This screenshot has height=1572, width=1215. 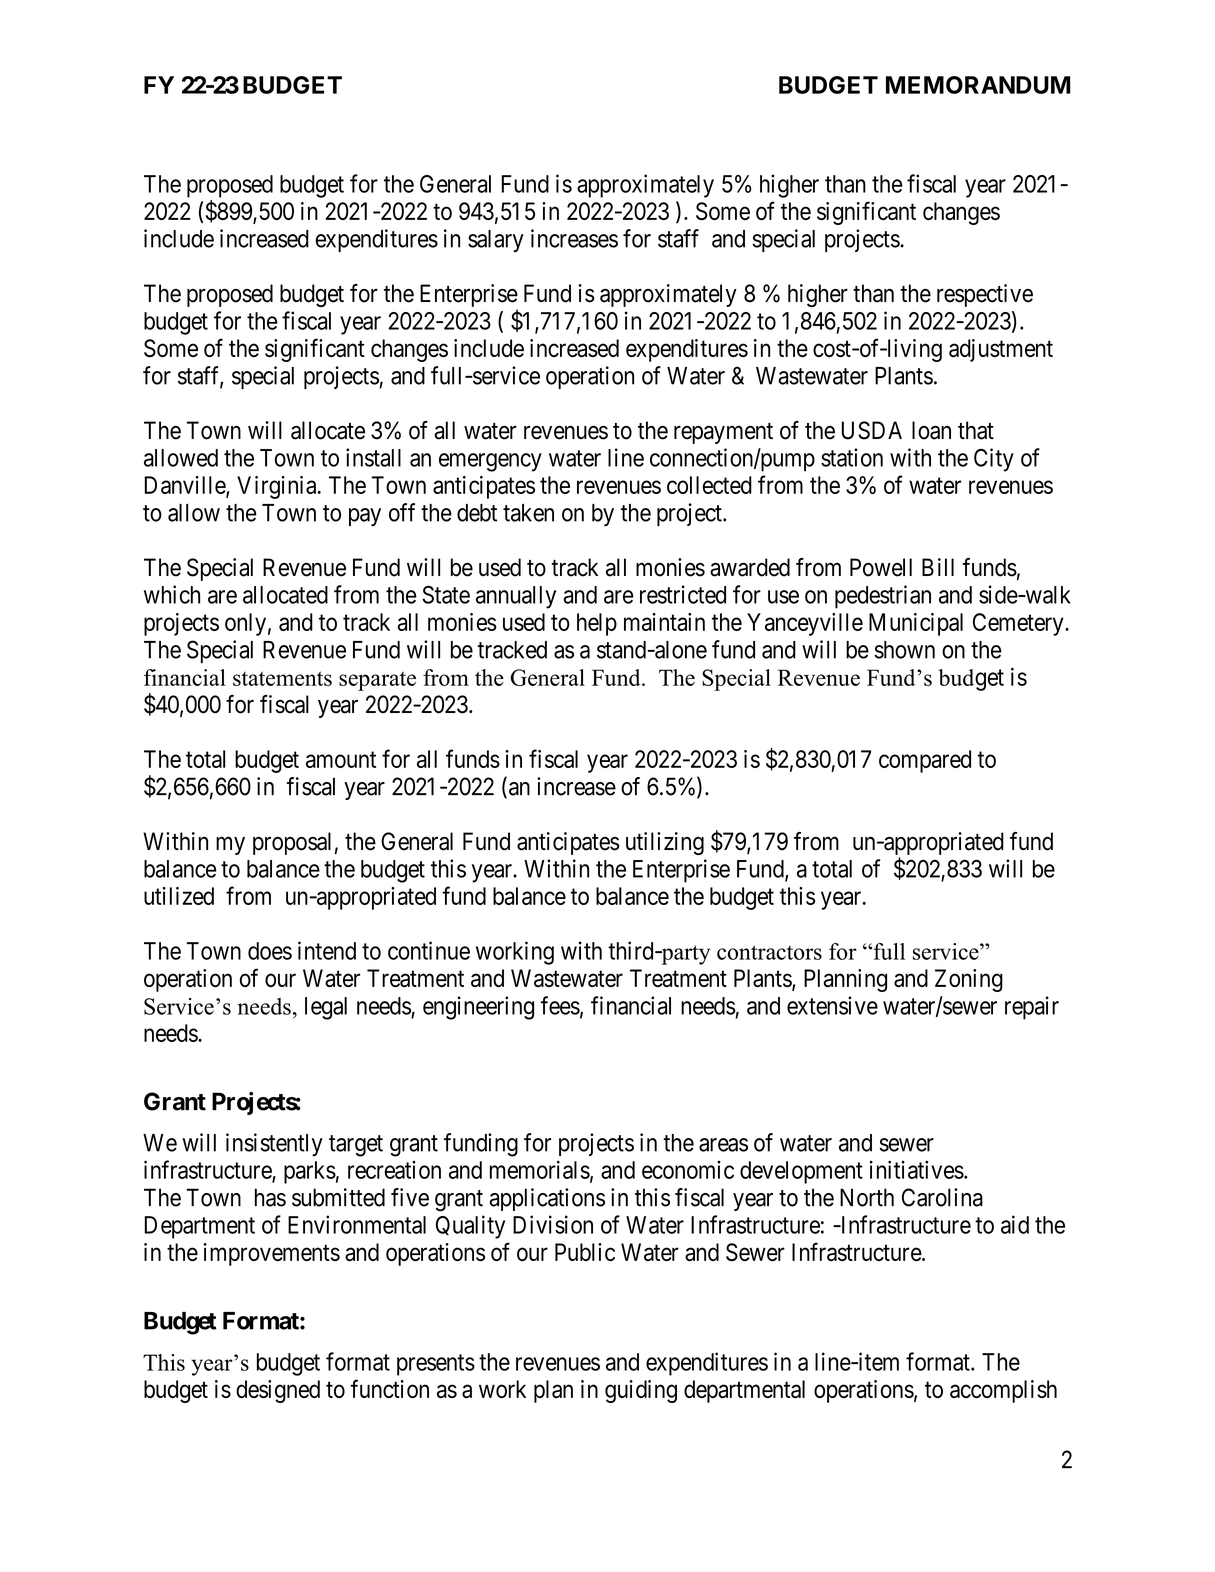 I want to click on designed, so click(x=278, y=1391).
